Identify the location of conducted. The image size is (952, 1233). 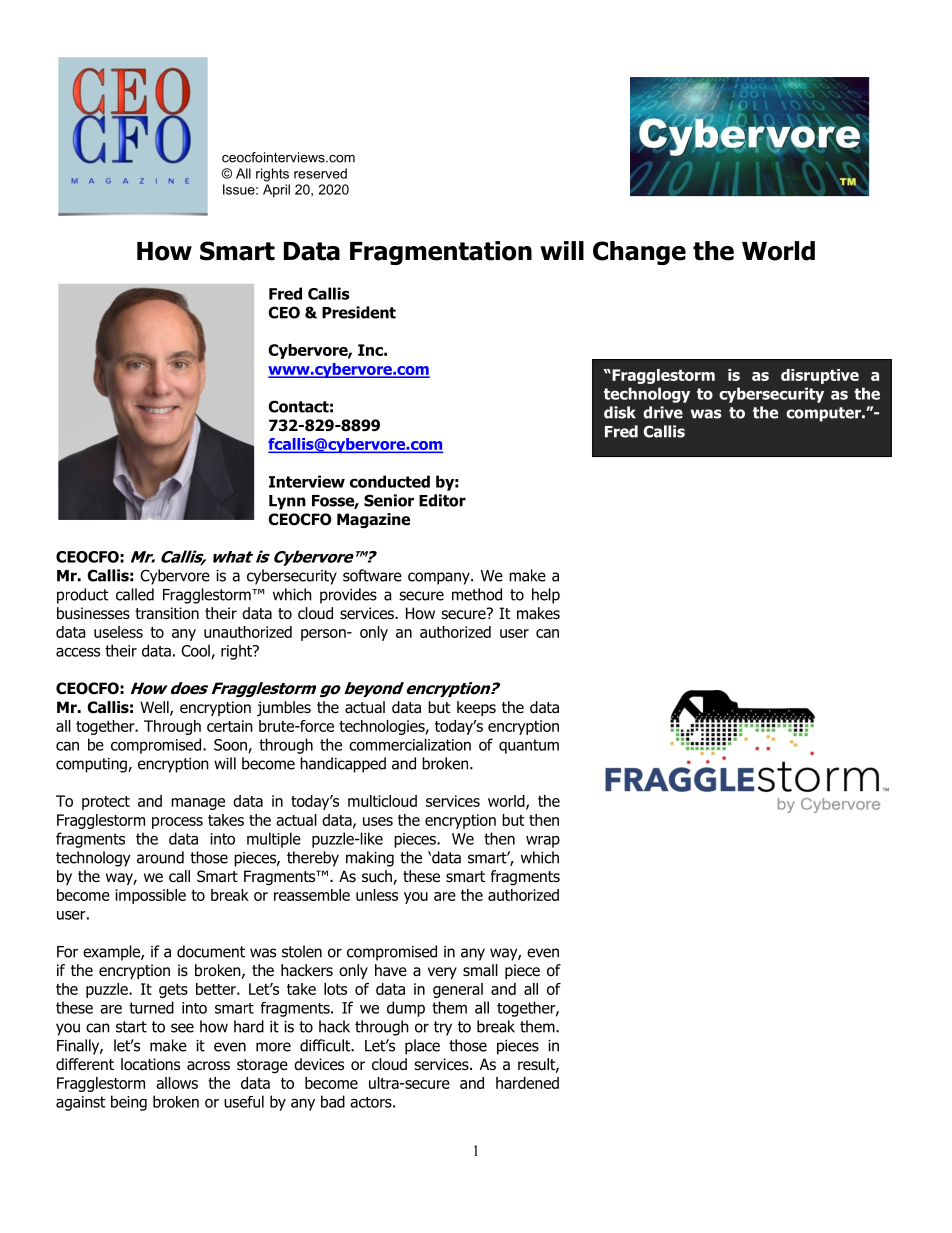
(390, 481).
